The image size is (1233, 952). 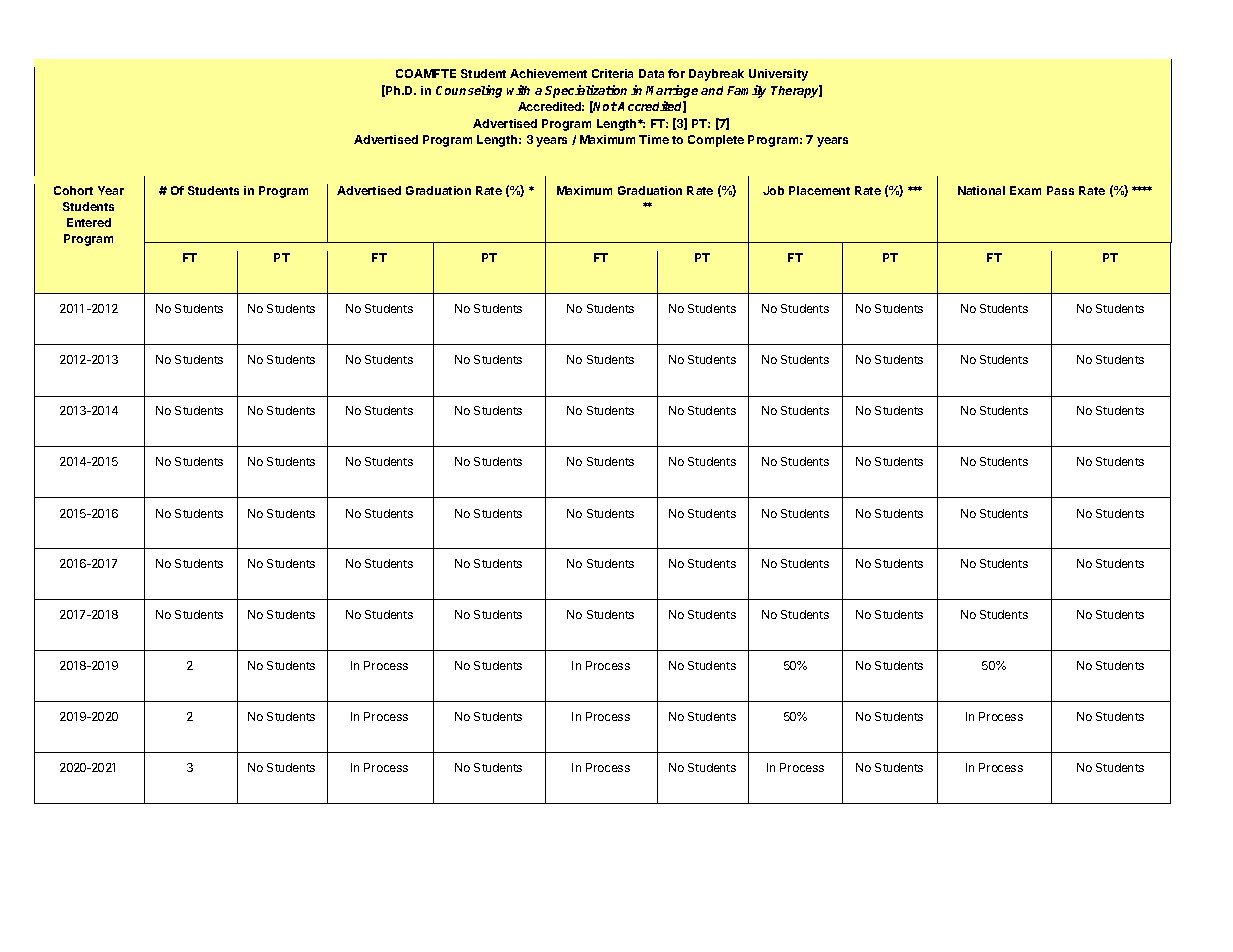 I want to click on Job, so click(x=773, y=190).
